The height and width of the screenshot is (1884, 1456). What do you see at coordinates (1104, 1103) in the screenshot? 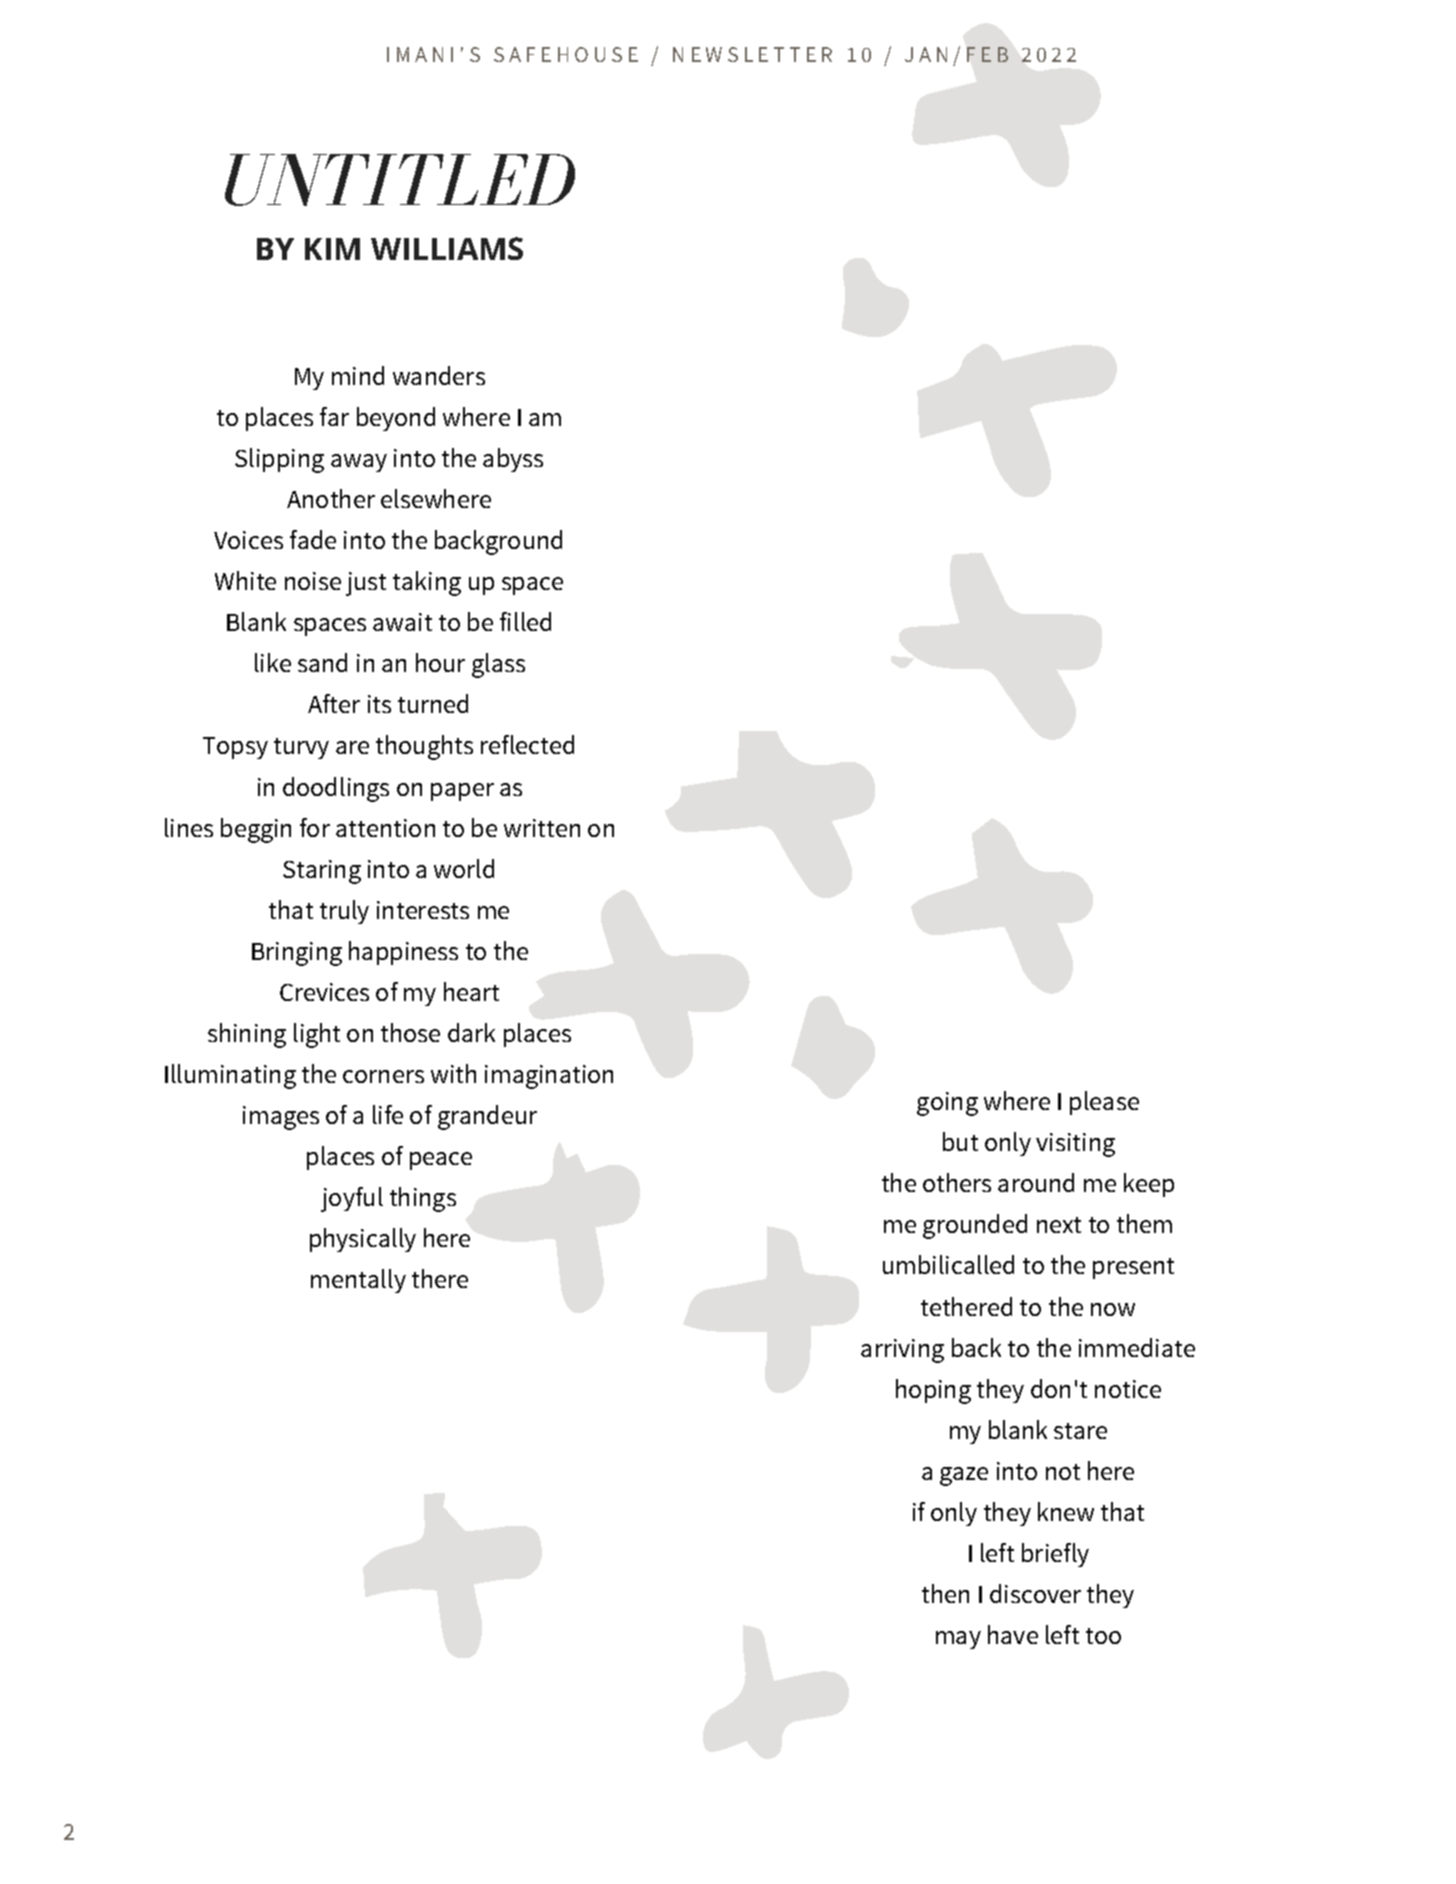
I see `please` at bounding box center [1104, 1103].
